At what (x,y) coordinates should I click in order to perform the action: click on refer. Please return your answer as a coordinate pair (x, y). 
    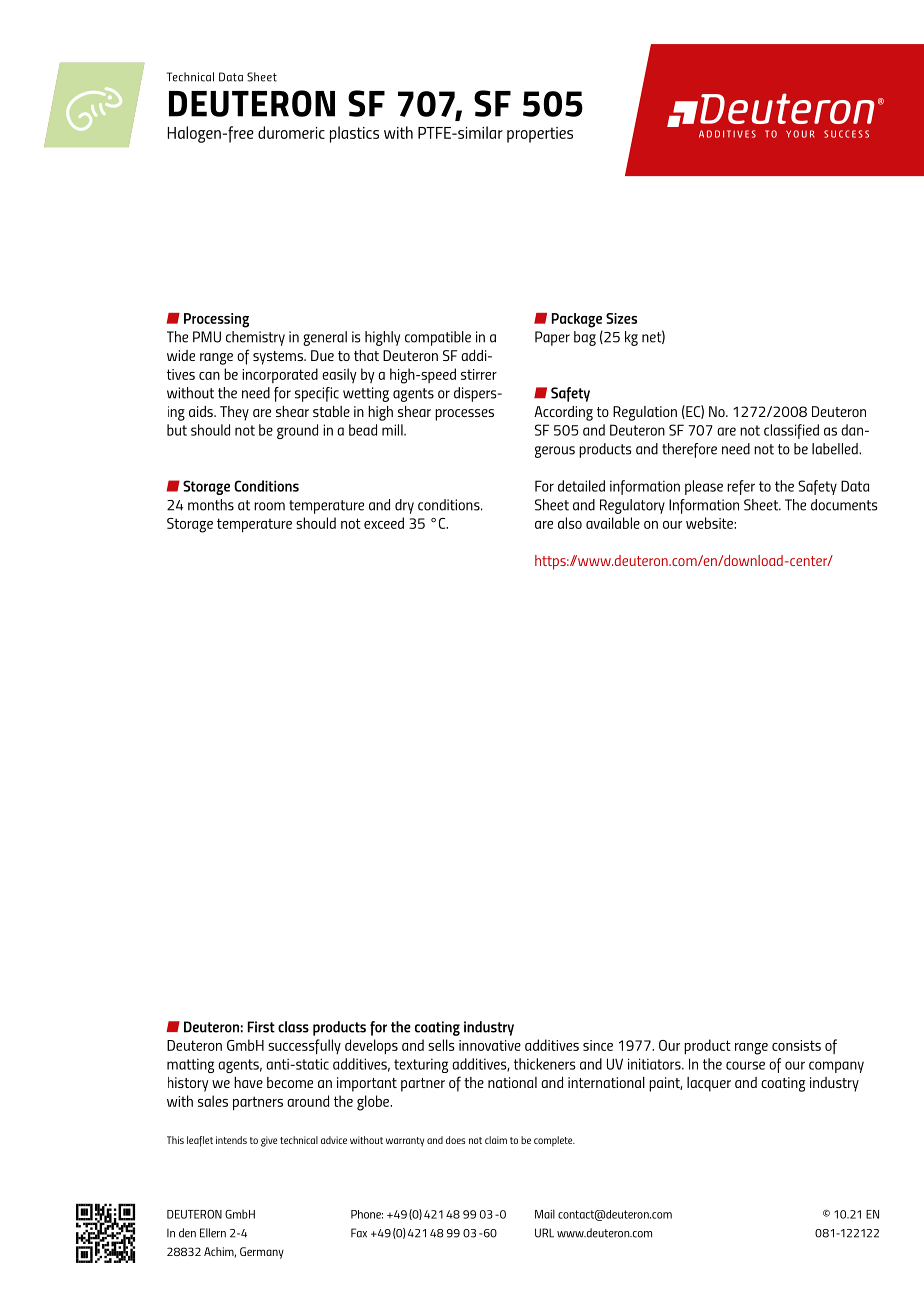
    Looking at the image, I should click on (741, 487).
